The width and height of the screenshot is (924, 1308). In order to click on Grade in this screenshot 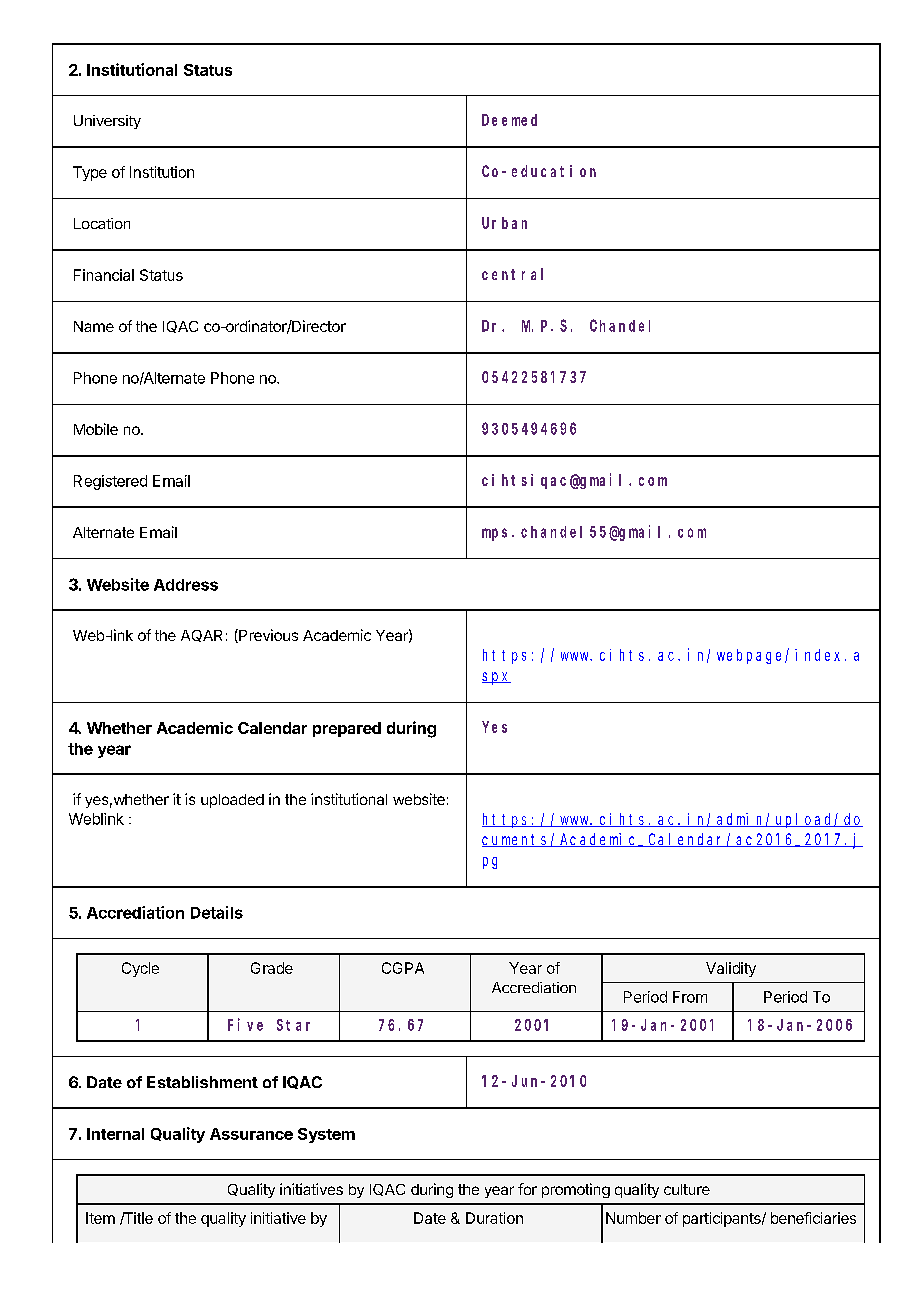, I will do `click(272, 968)`.
